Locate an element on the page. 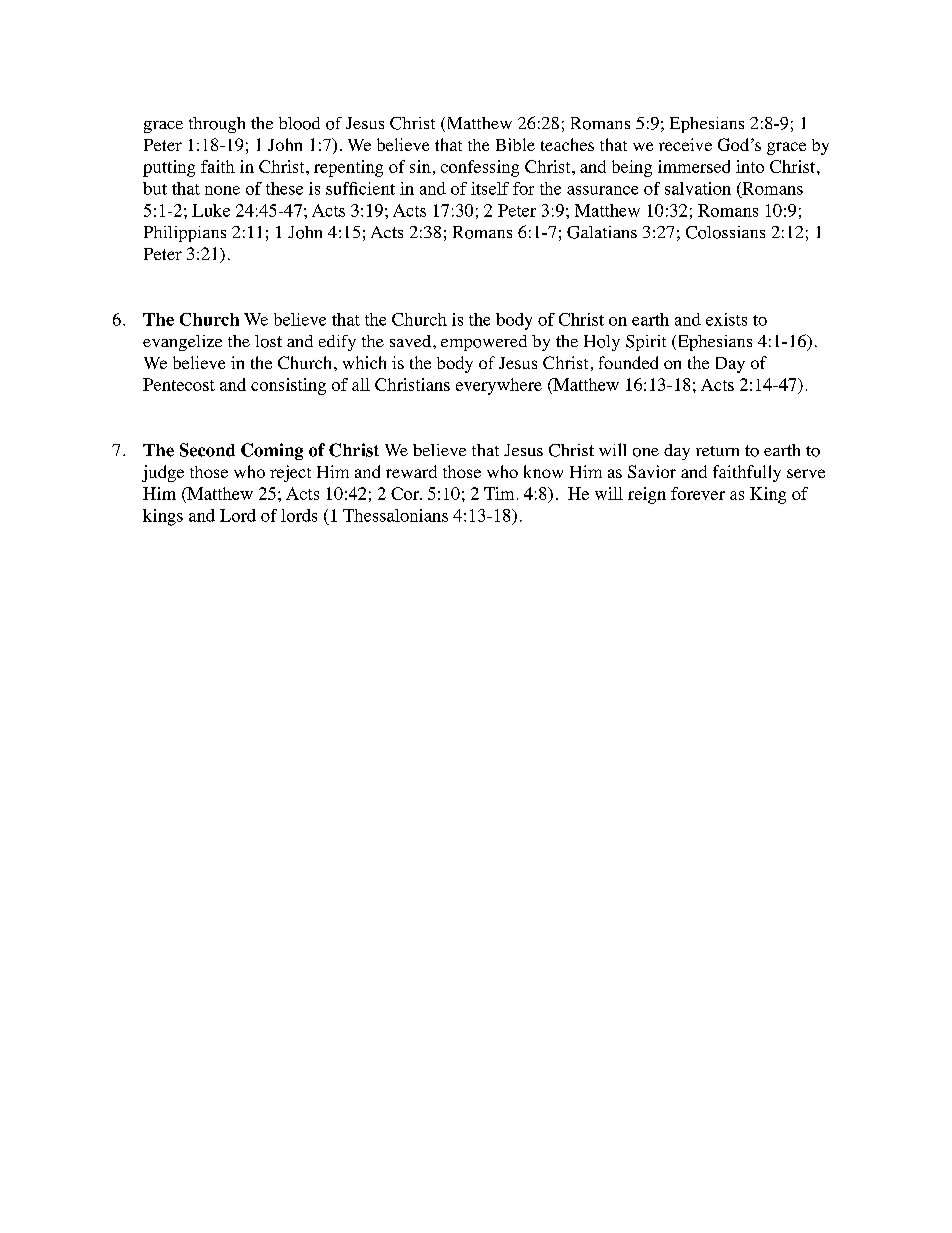  reject is located at coordinates (290, 473).
